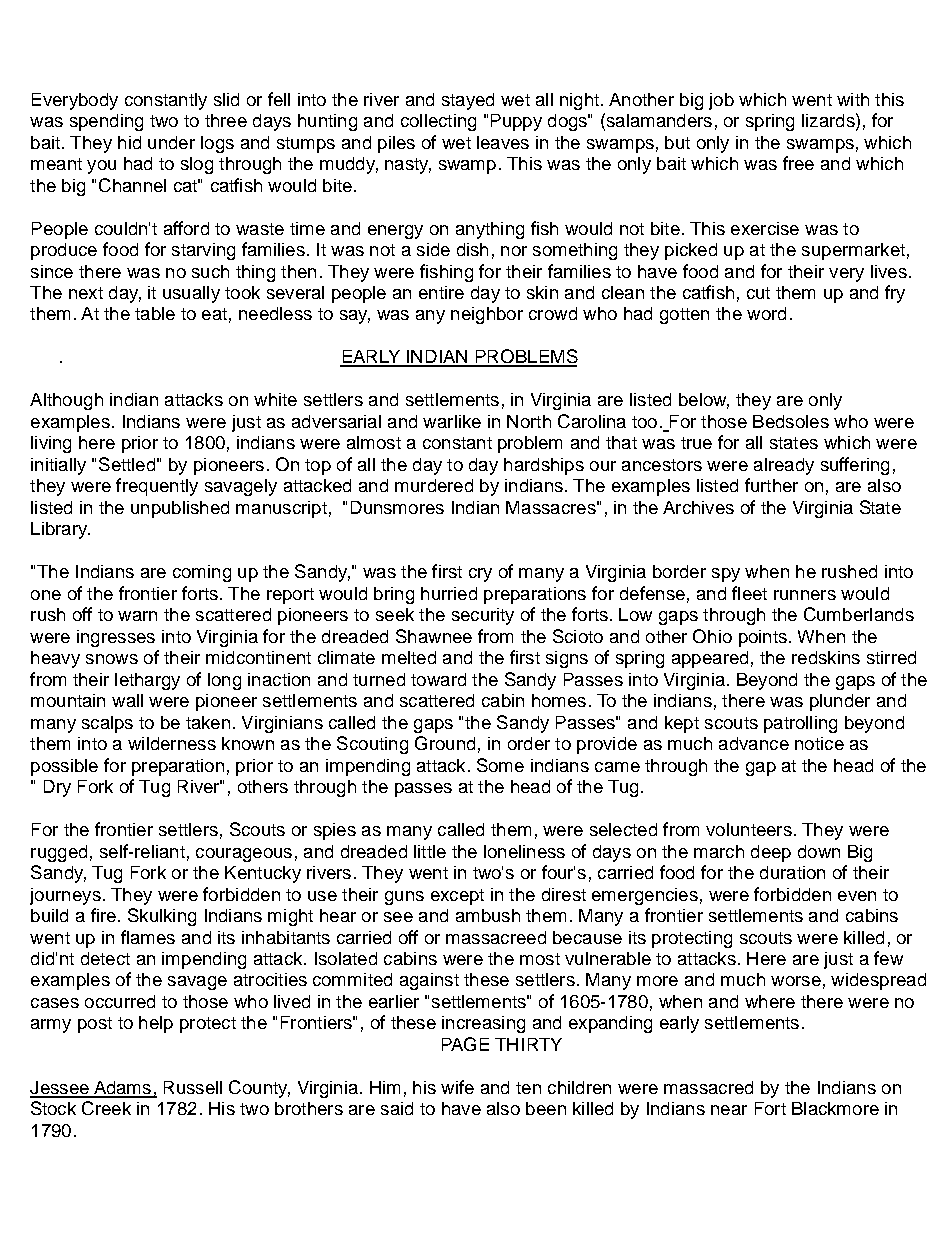 This document has width=952, height=1233. I want to click on duration, so click(792, 872).
